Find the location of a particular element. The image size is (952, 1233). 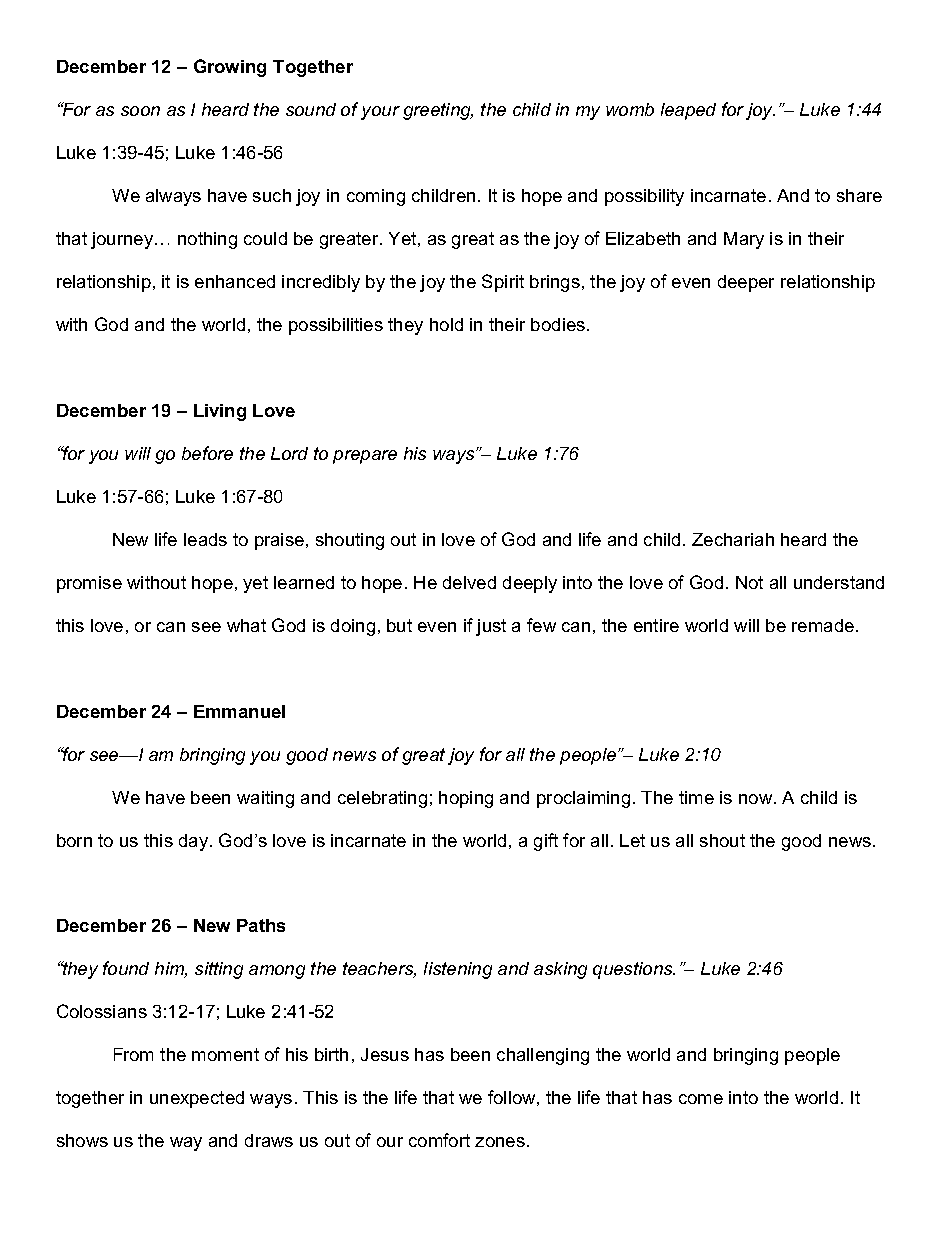

remade is located at coordinates (824, 625).
